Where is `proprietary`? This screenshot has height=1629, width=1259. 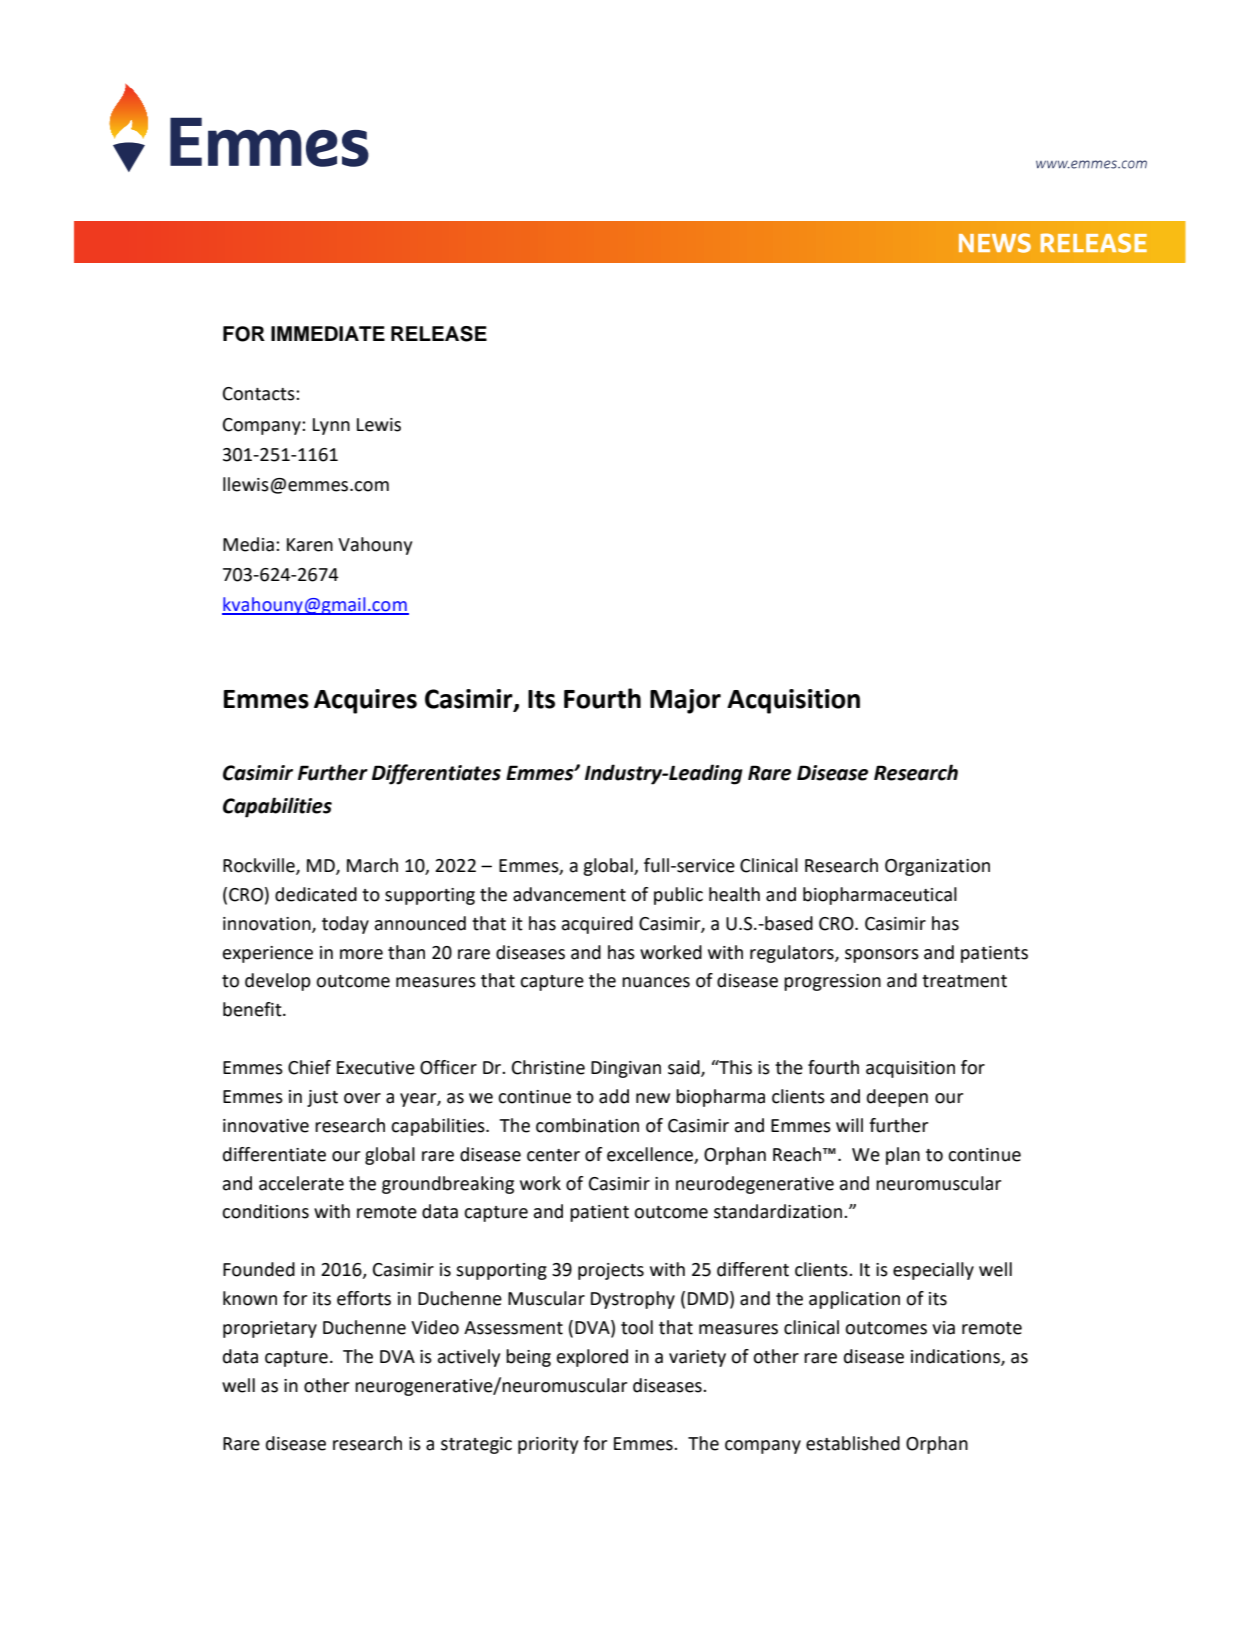 proprietary is located at coordinates (270, 1329).
